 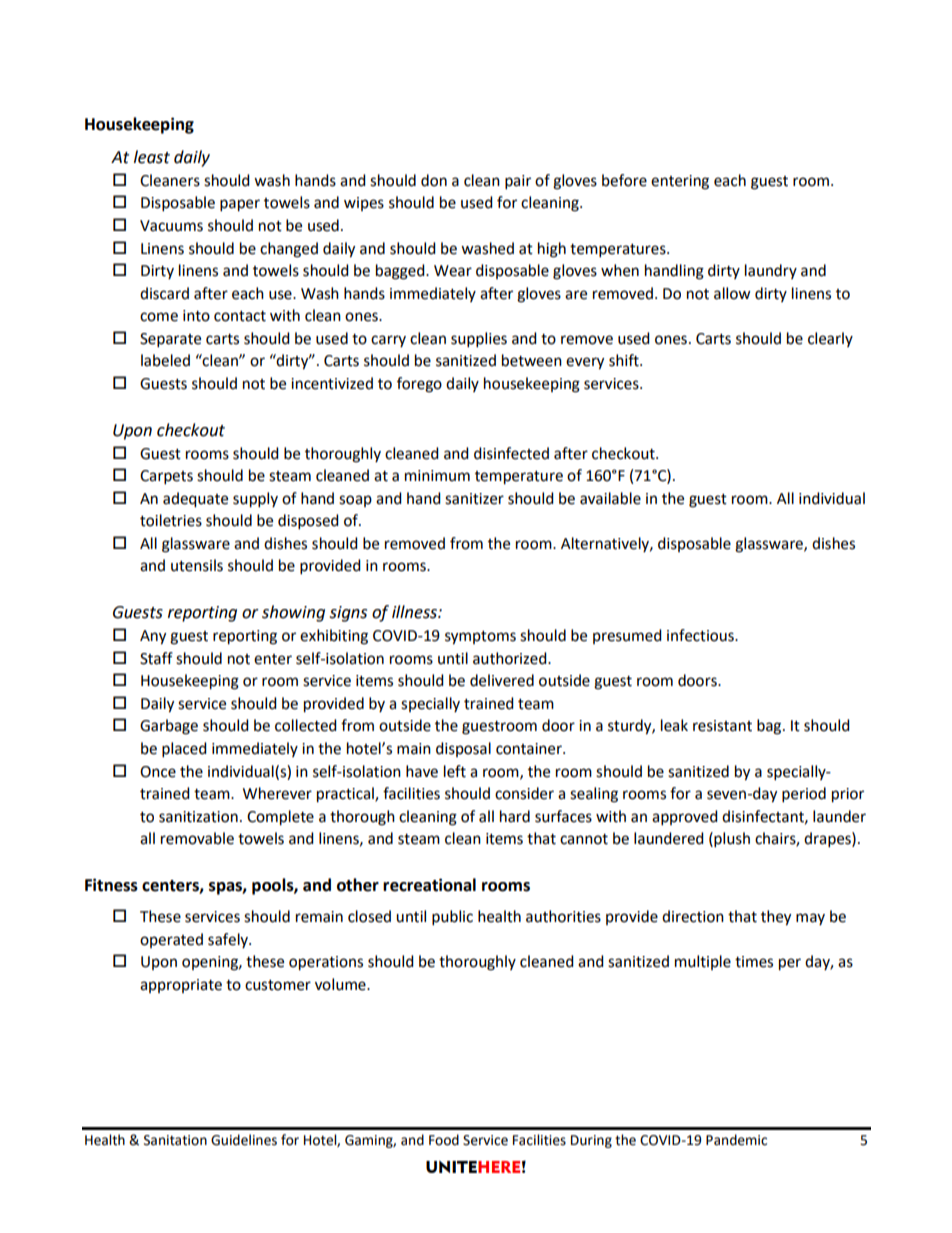 I want to click on sanitization, so click(x=198, y=817).
